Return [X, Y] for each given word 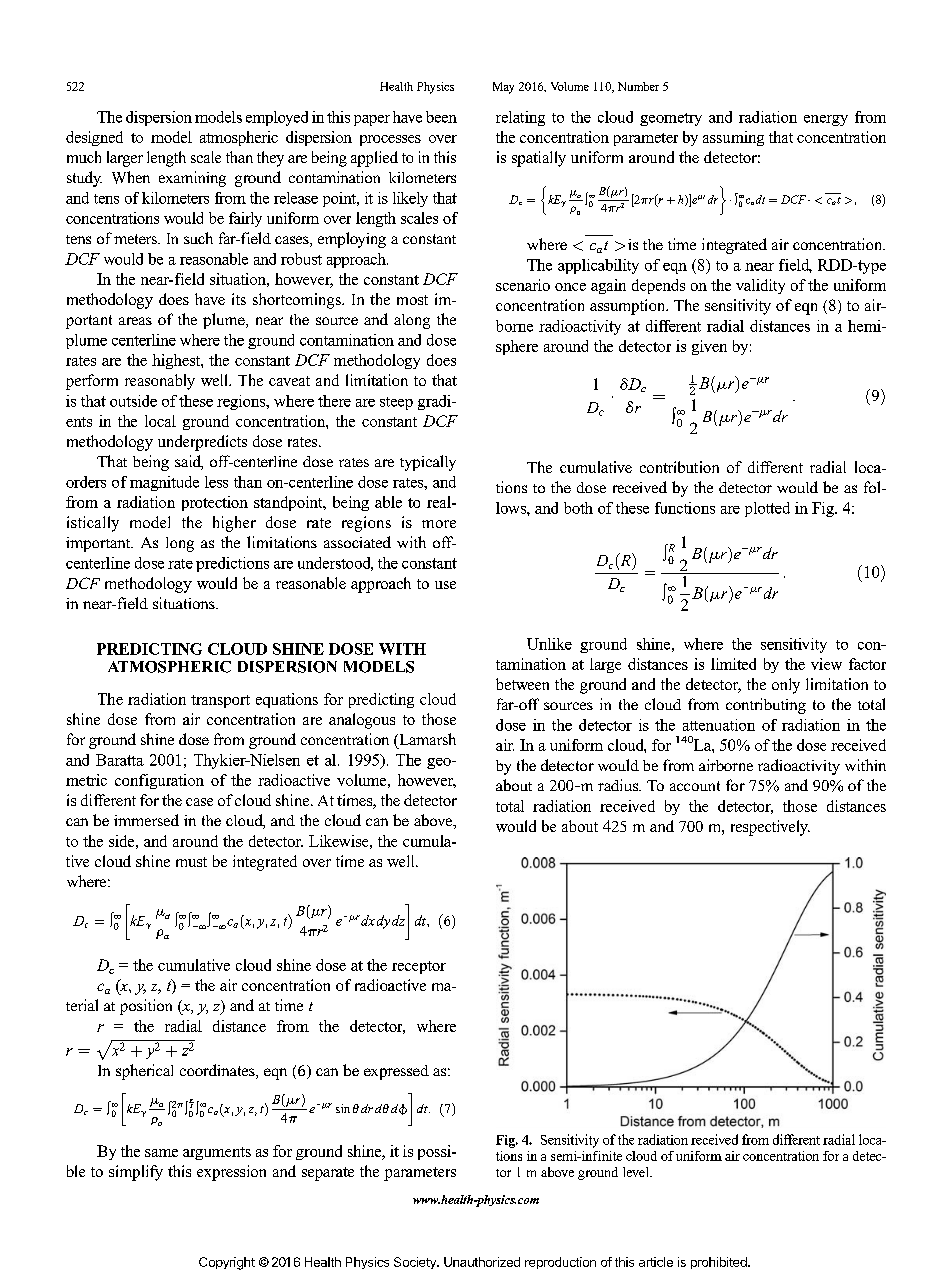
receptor [419, 967]
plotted [767, 509]
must [191, 862]
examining [192, 179]
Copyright [227, 1263]
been [441, 117]
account [695, 786]
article [656, 1262]
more [439, 524]
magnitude [164, 483]
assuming [733, 138]
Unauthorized [482, 1262]
